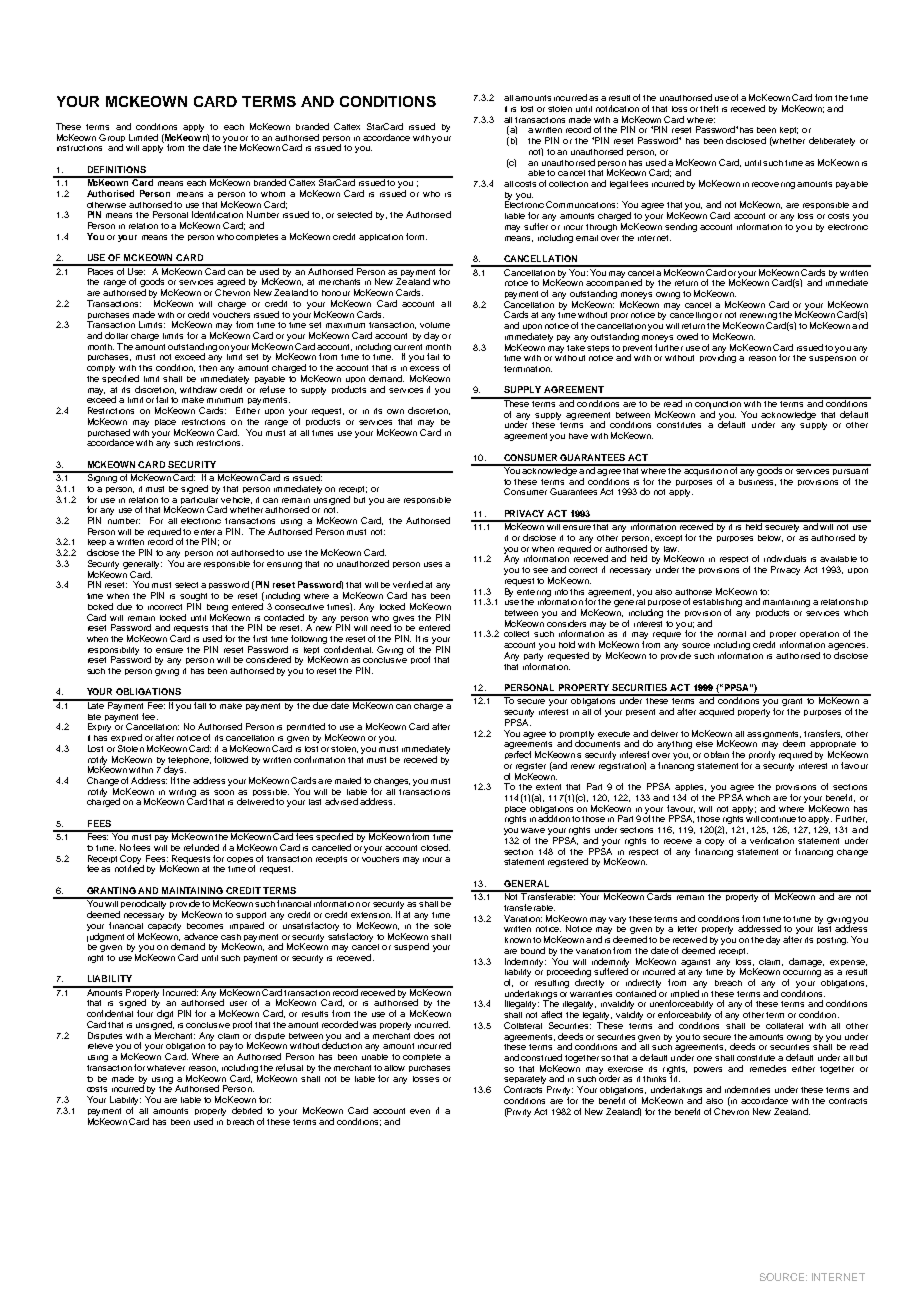  What do you see at coordinates (403, 619) in the screenshot?
I see `gives` at bounding box center [403, 619].
